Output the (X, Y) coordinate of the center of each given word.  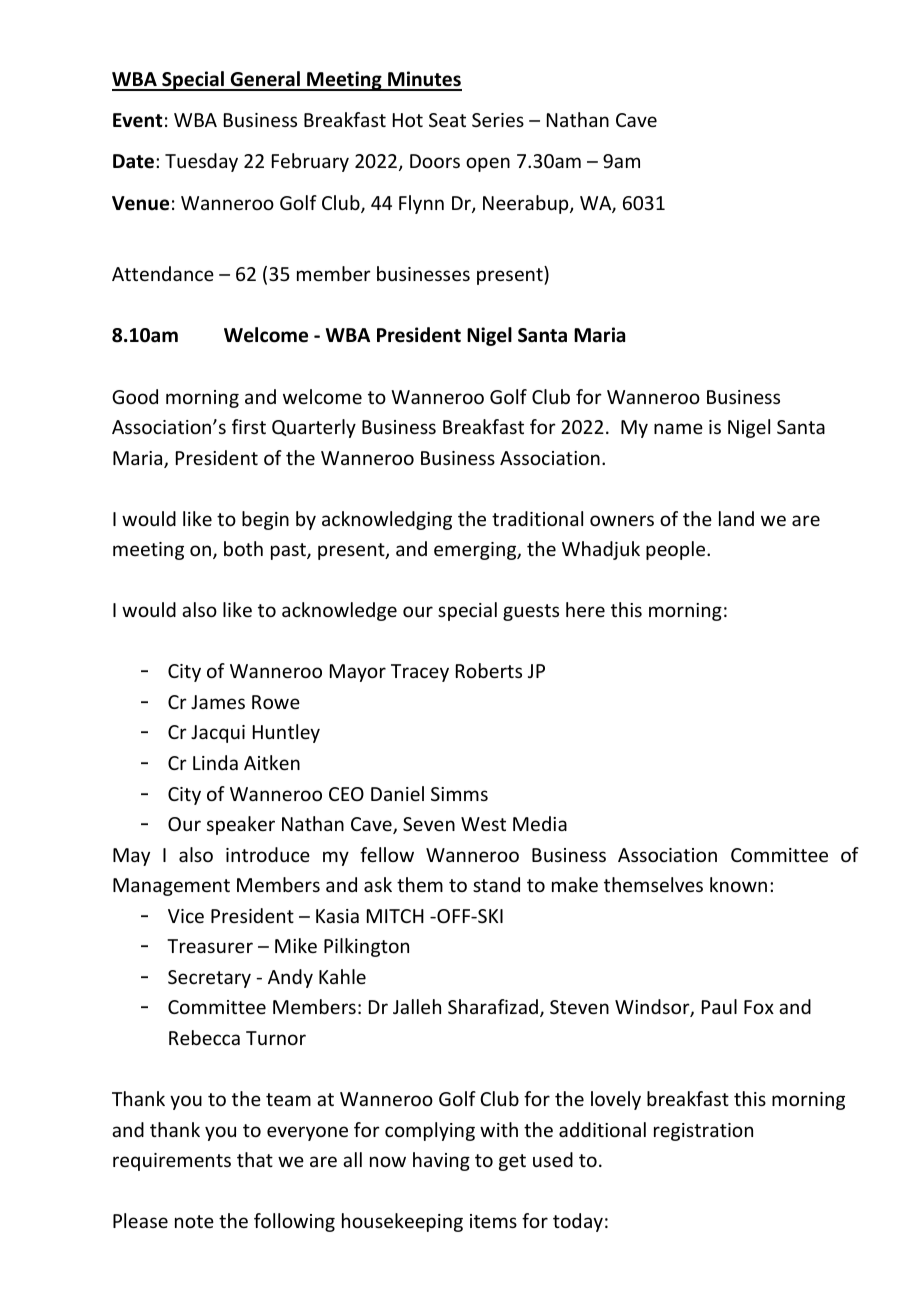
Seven (429, 824)
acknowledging (387, 520)
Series (498, 120)
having (441, 1161)
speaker (241, 825)
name (678, 428)
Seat (447, 120)
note (194, 1221)
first (249, 426)
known (738, 884)
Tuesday (201, 162)
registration (703, 1132)
